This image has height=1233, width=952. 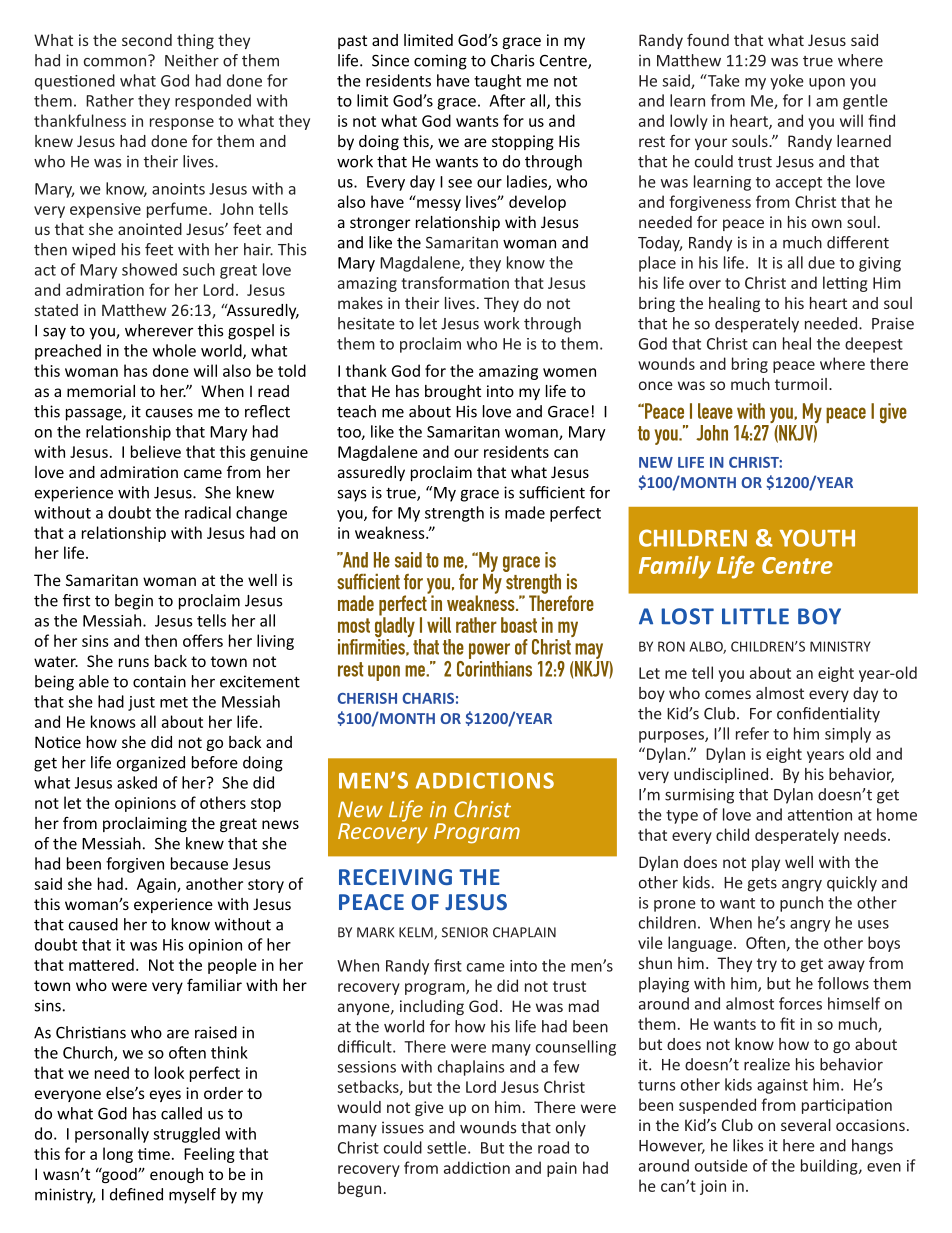 What do you see at coordinates (134, 602) in the image?
I see `begin` at bounding box center [134, 602].
